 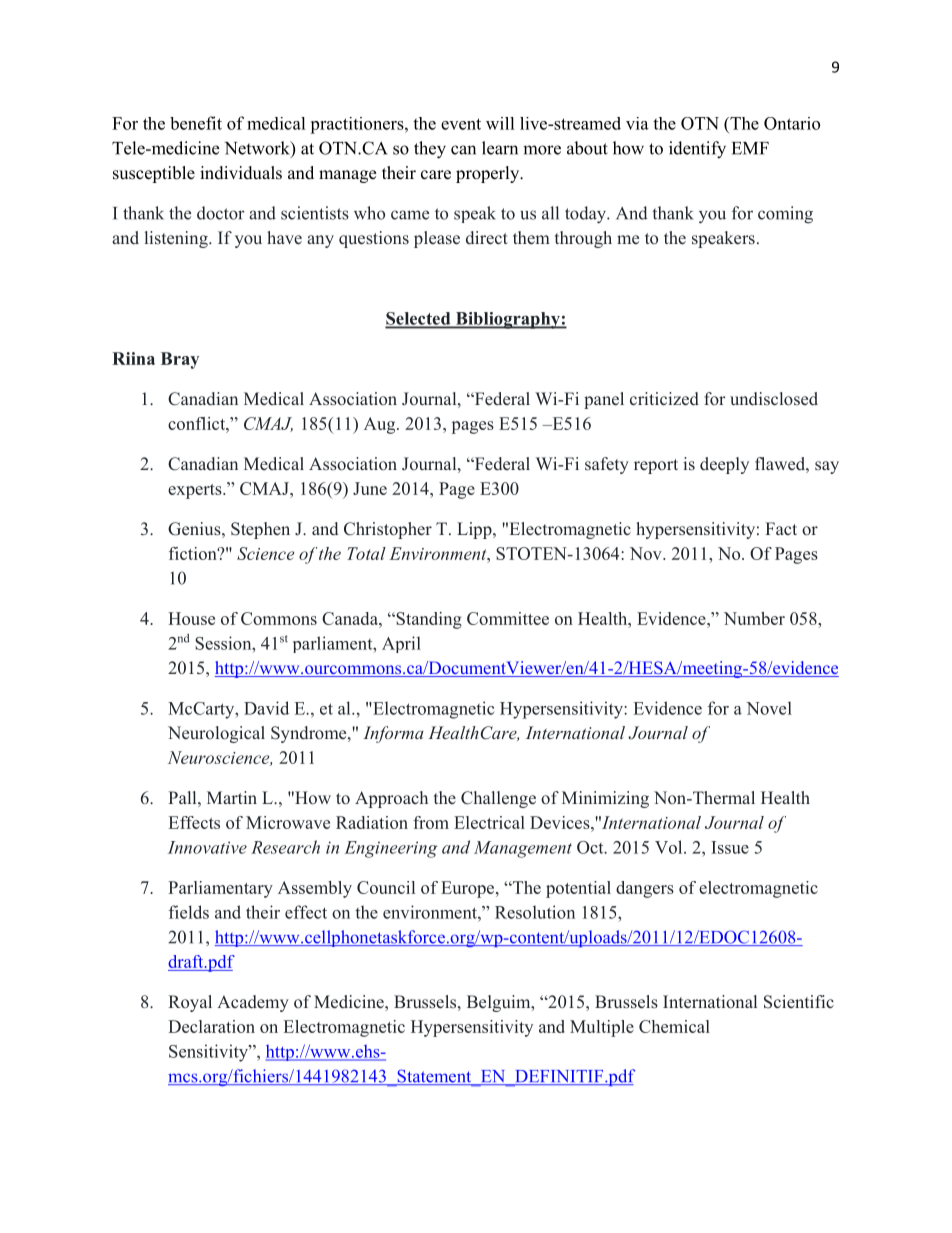 What do you see at coordinates (602, 1028) in the document?
I see `Multiple` at bounding box center [602, 1028].
